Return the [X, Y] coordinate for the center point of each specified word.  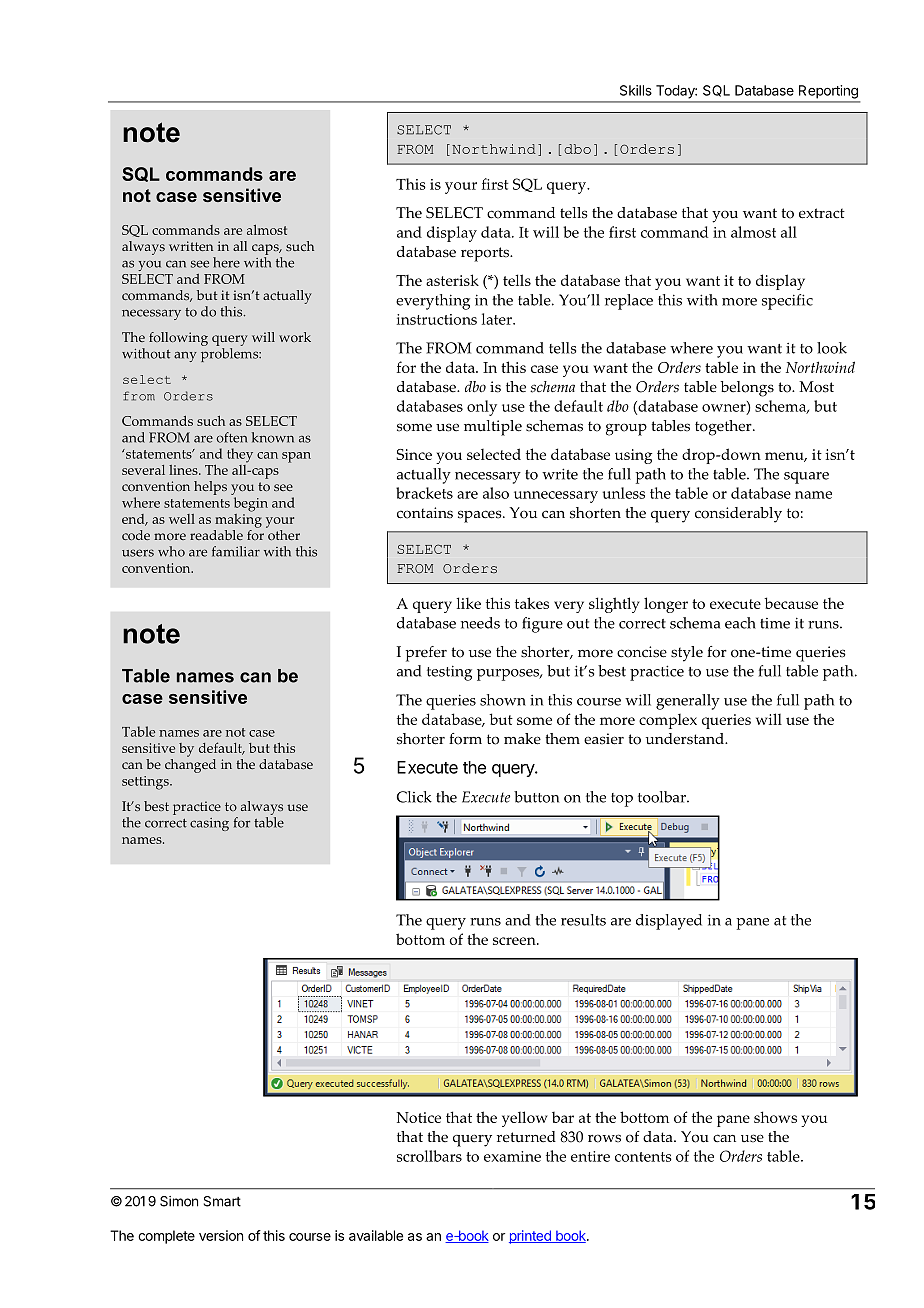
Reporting [828, 92]
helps [210, 488]
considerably [738, 515]
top [622, 800]
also [496, 493]
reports [486, 254]
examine [512, 1156]
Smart [222, 1201]
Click [414, 797]
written [191, 246]
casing [209, 824]
